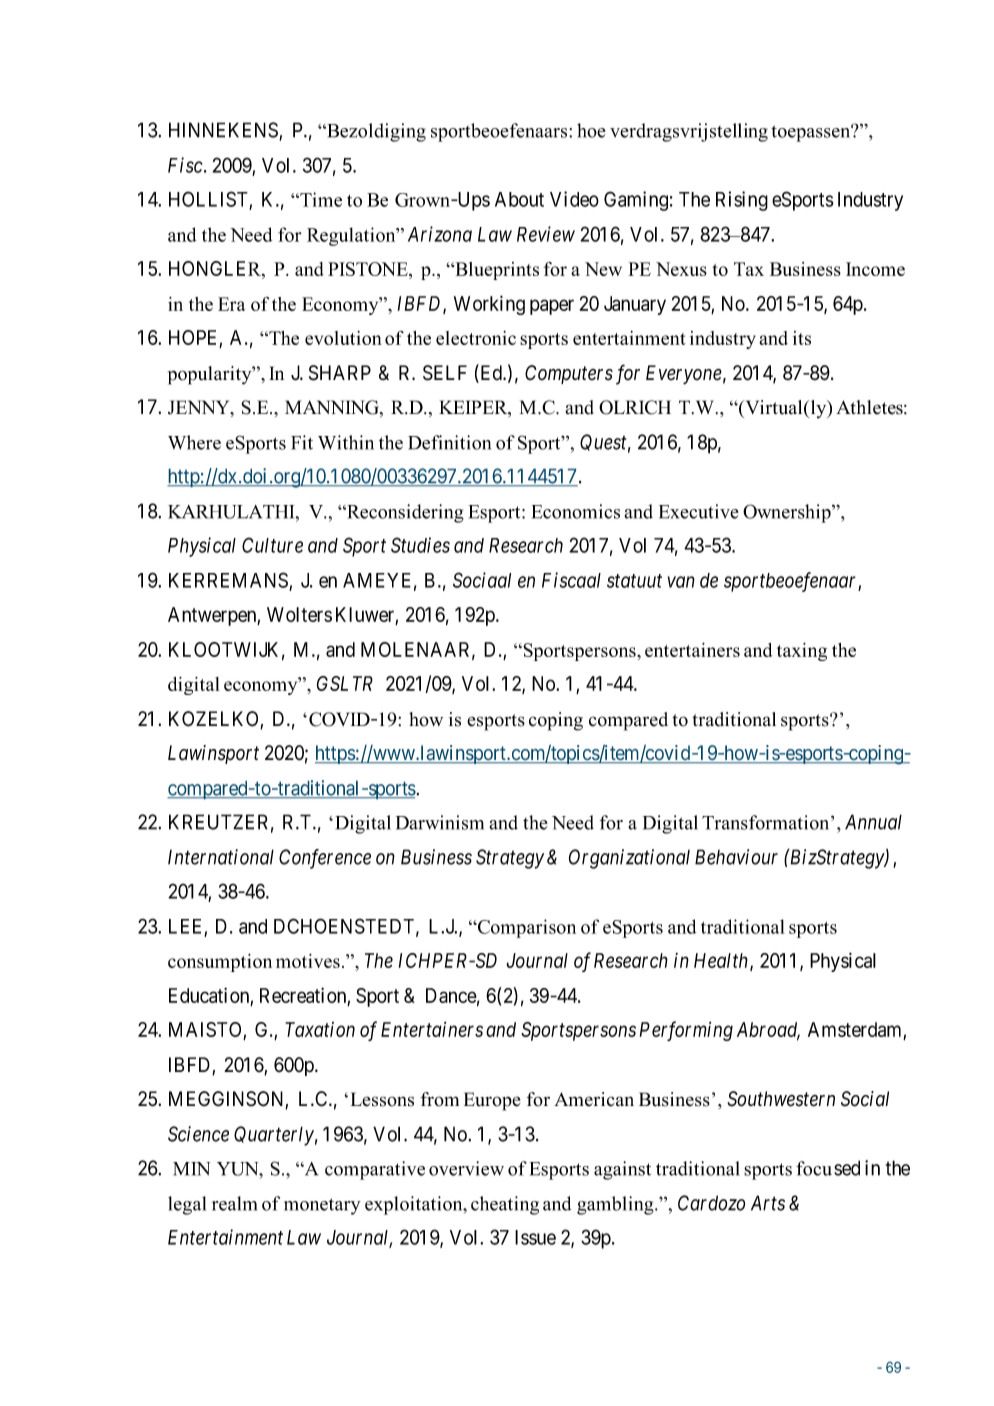 The width and height of the screenshot is (994, 1406). I want to click on International, so click(221, 857).
